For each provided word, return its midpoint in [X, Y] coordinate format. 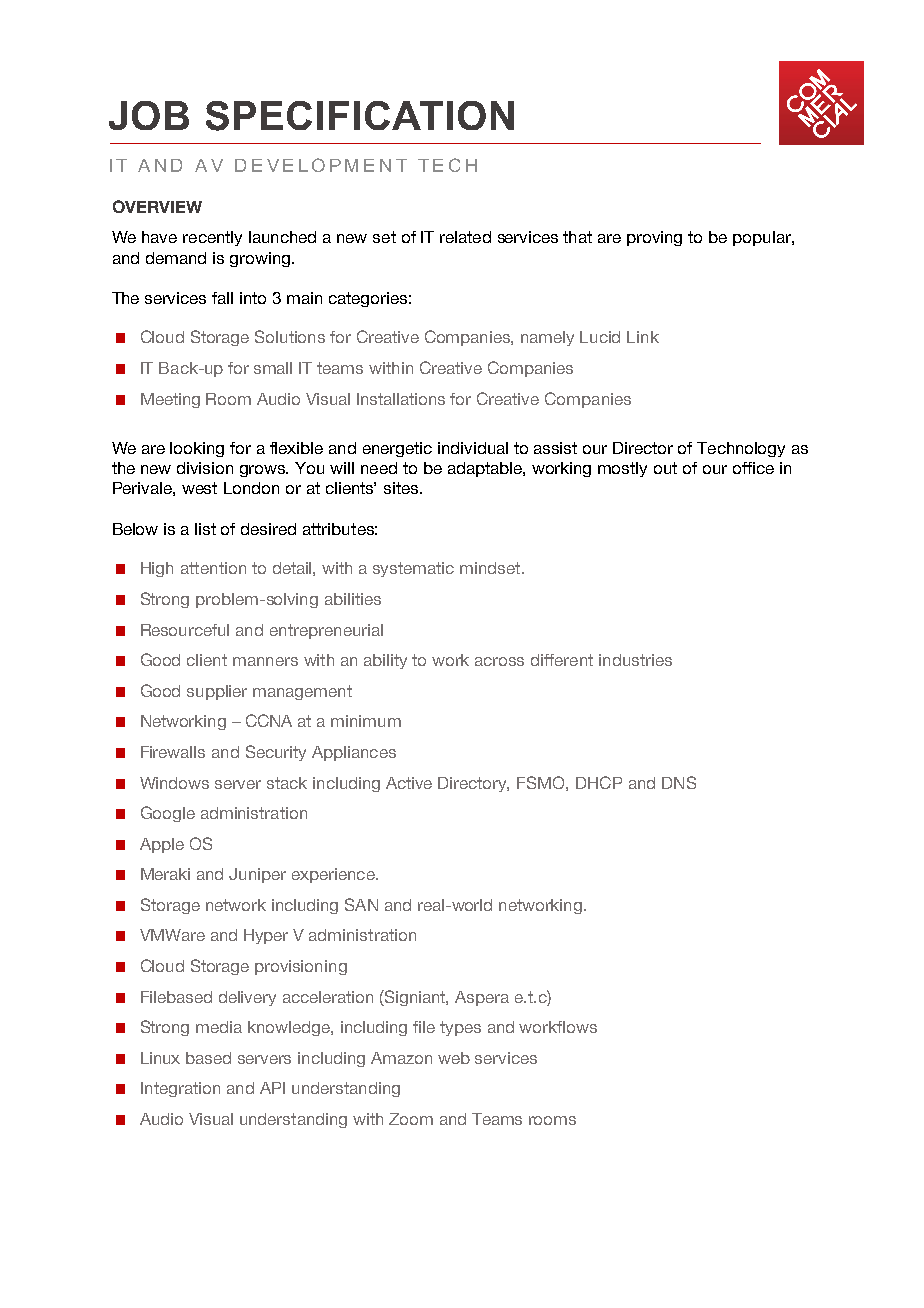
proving [654, 238]
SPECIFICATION [360, 116]
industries [635, 660]
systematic [413, 569]
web [454, 1058]
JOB [149, 115]
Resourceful [185, 630]
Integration [180, 1089]
